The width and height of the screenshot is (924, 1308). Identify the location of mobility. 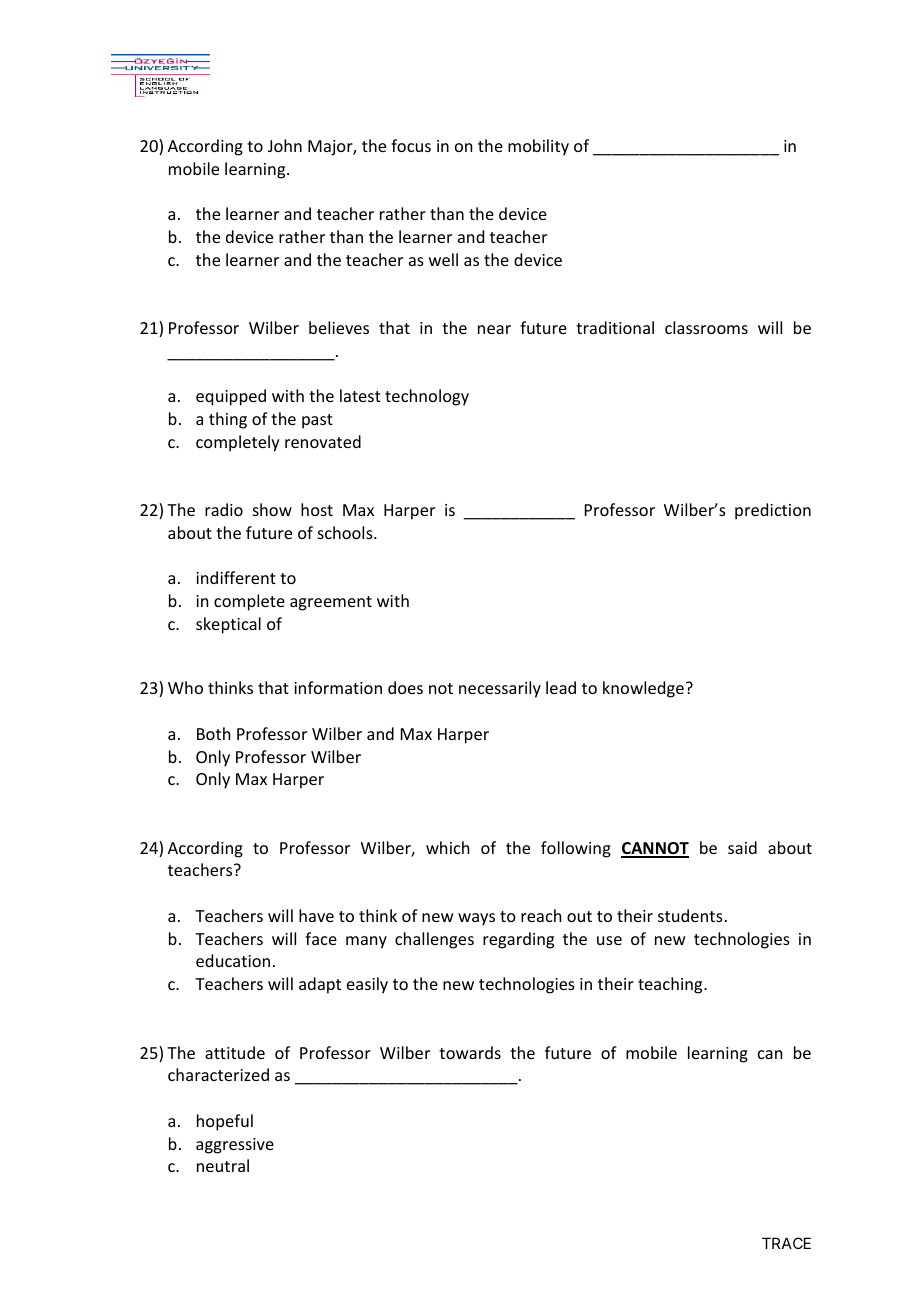
(538, 147).
